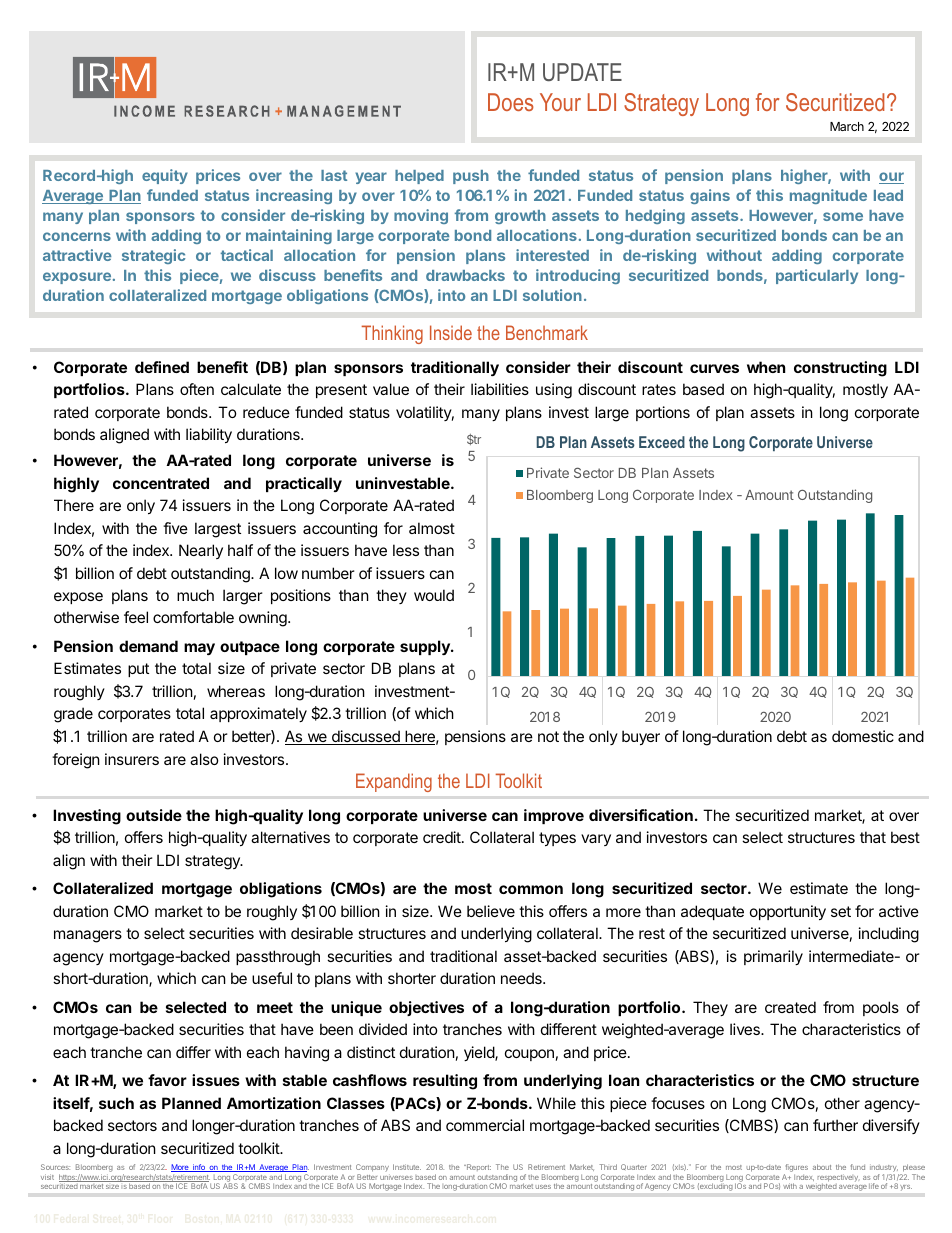 The height and width of the screenshot is (1233, 952). I want to click on equity, so click(165, 176).
